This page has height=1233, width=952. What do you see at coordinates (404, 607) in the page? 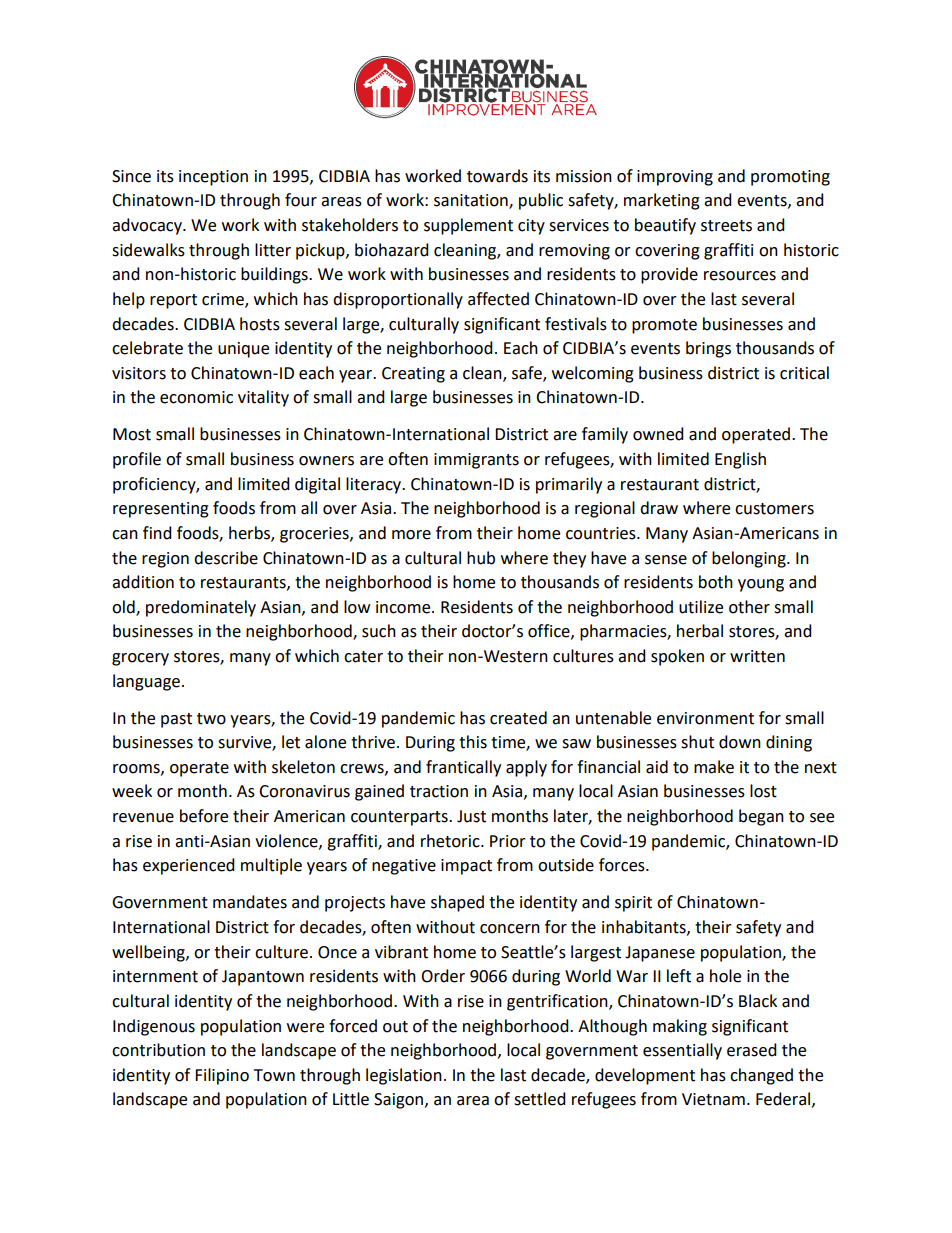
I see `income` at bounding box center [404, 607].
